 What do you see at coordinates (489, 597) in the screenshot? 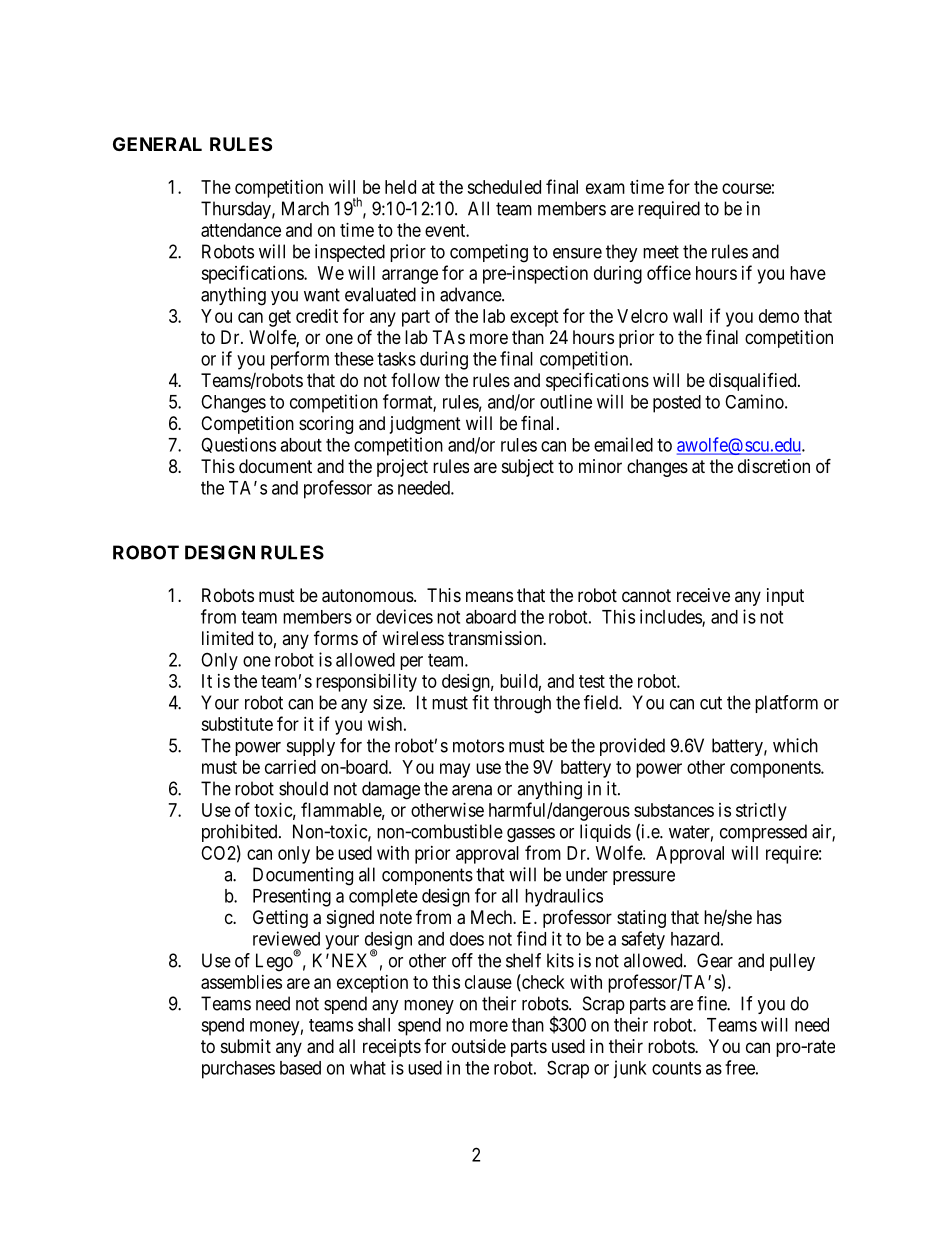
I see `means` at bounding box center [489, 597].
